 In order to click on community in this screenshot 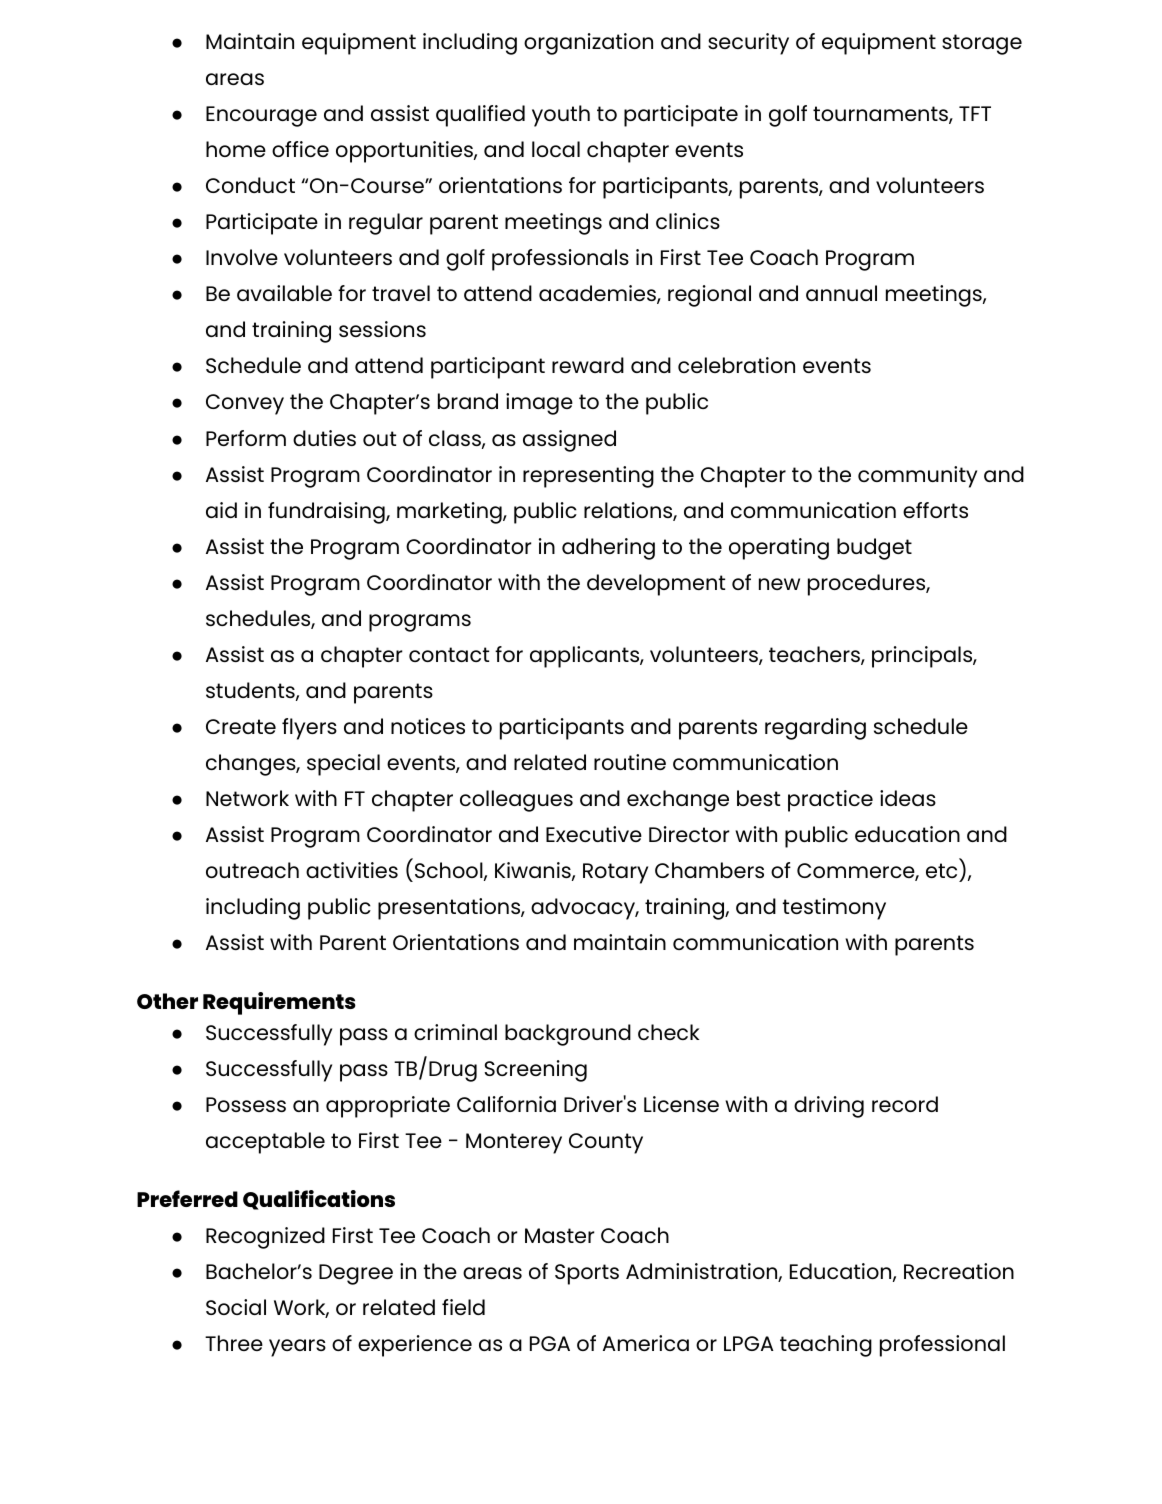, I will do `click(917, 477)`.
